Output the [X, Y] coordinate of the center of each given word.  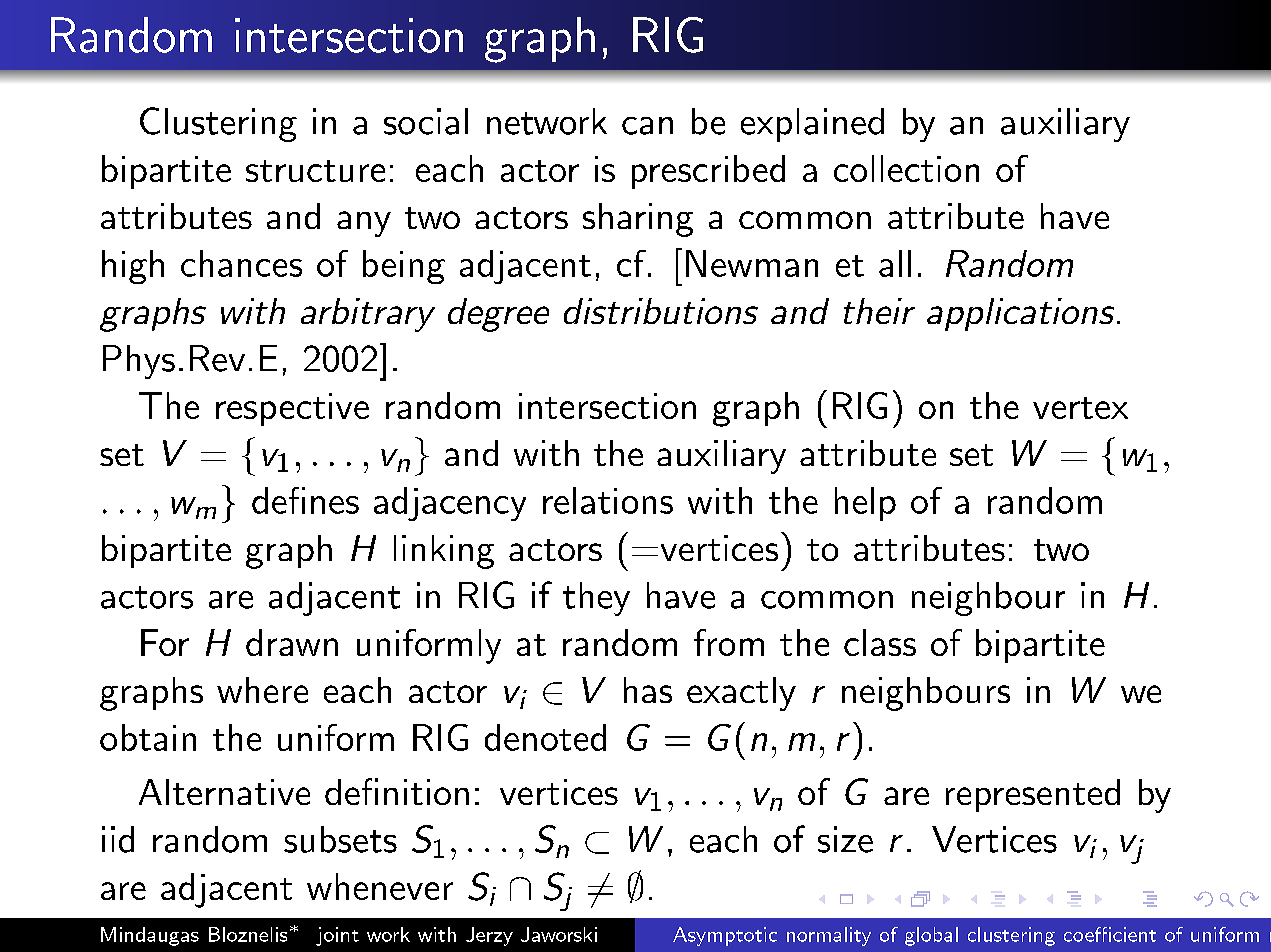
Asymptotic [725, 936]
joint [337, 936]
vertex [1080, 408]
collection [906, 168]
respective [292, 409]
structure [315, 171]
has [648, 690]
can [647, 126]
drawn [292, 642]
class [880, 642]
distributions [661, 311]
